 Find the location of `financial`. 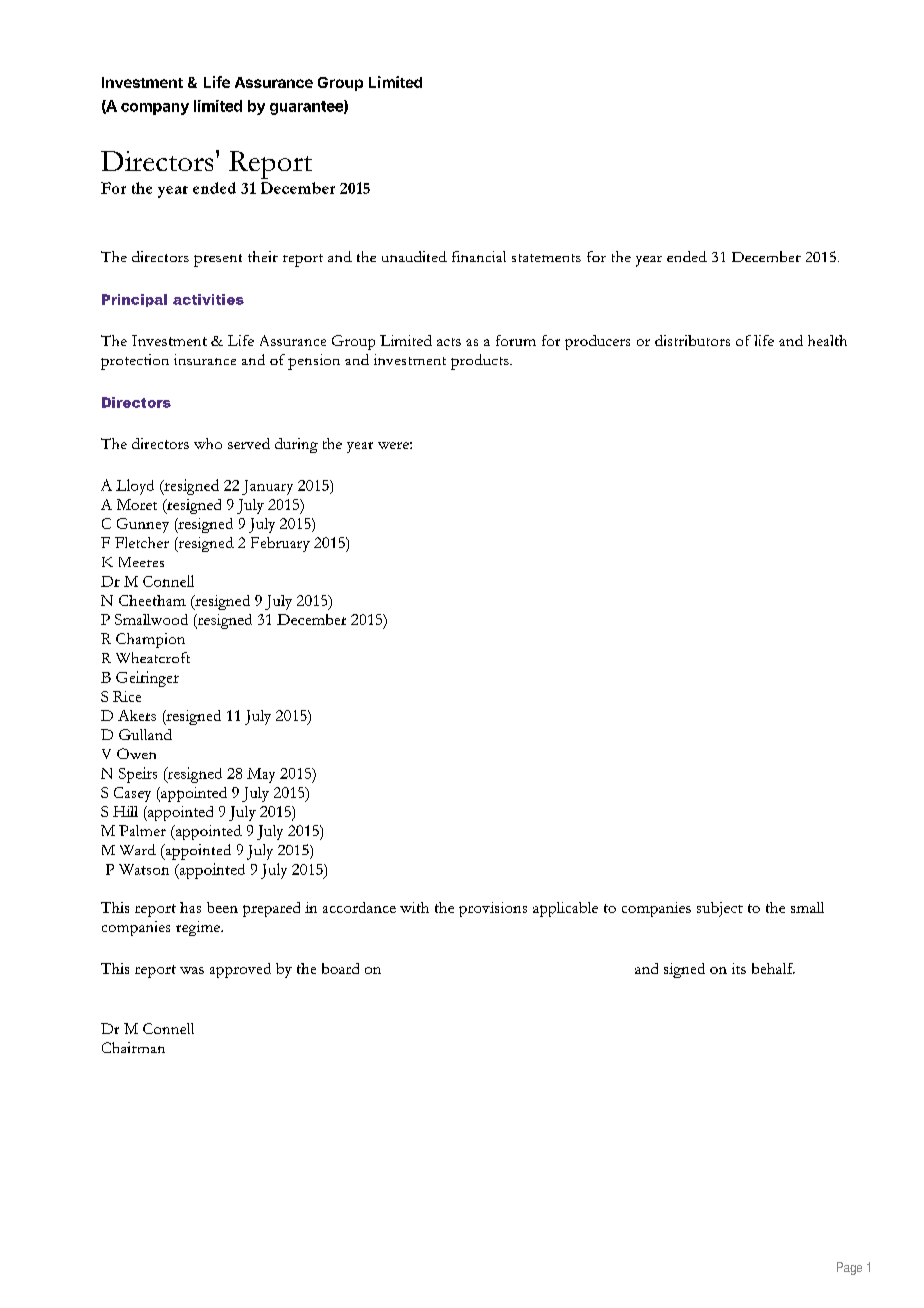

financial is located at coordinates (479, 256).
